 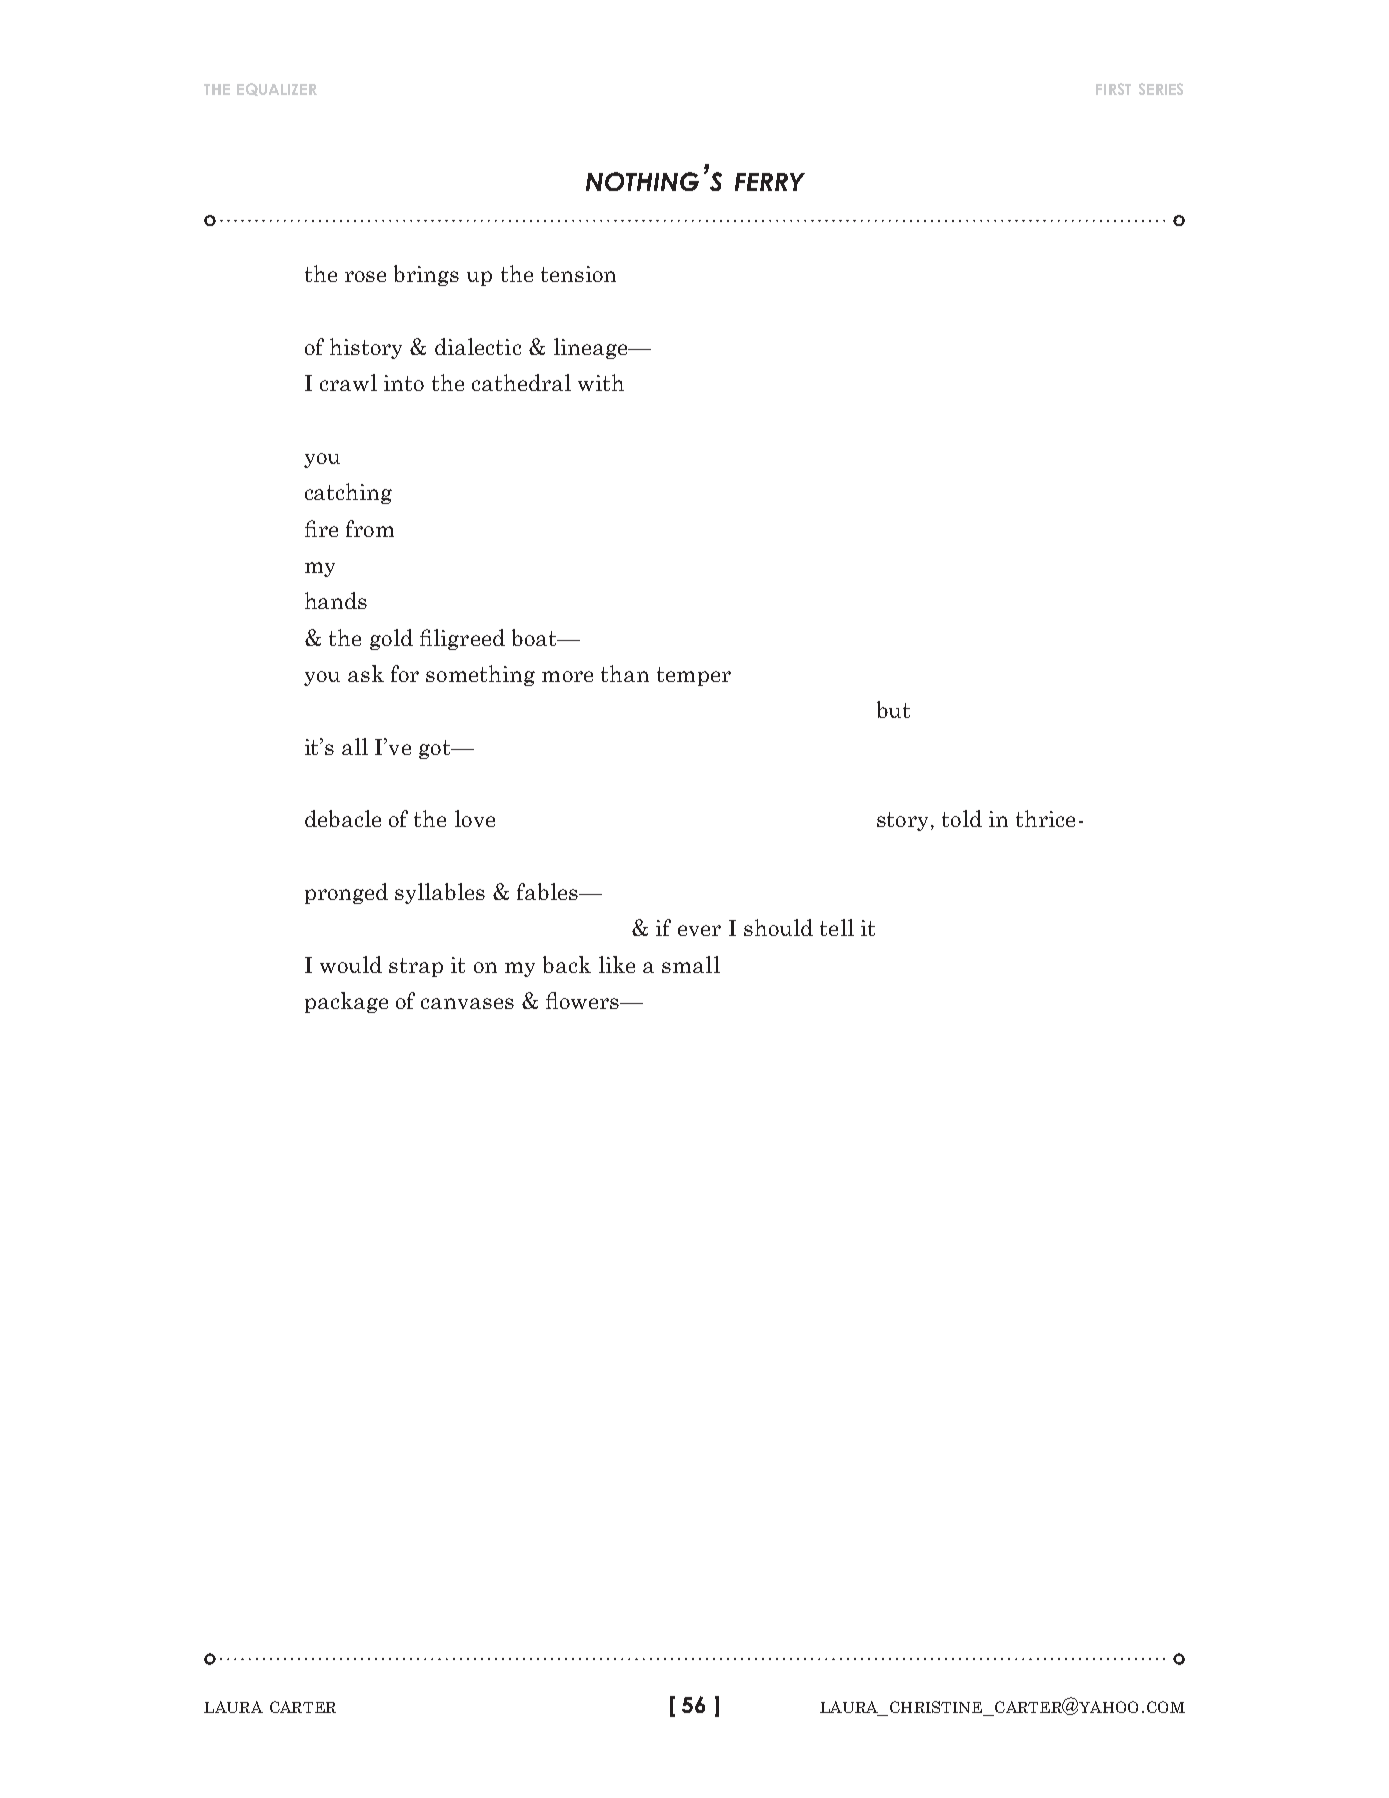 I want to click on temper, so click(x=694, y=676).
